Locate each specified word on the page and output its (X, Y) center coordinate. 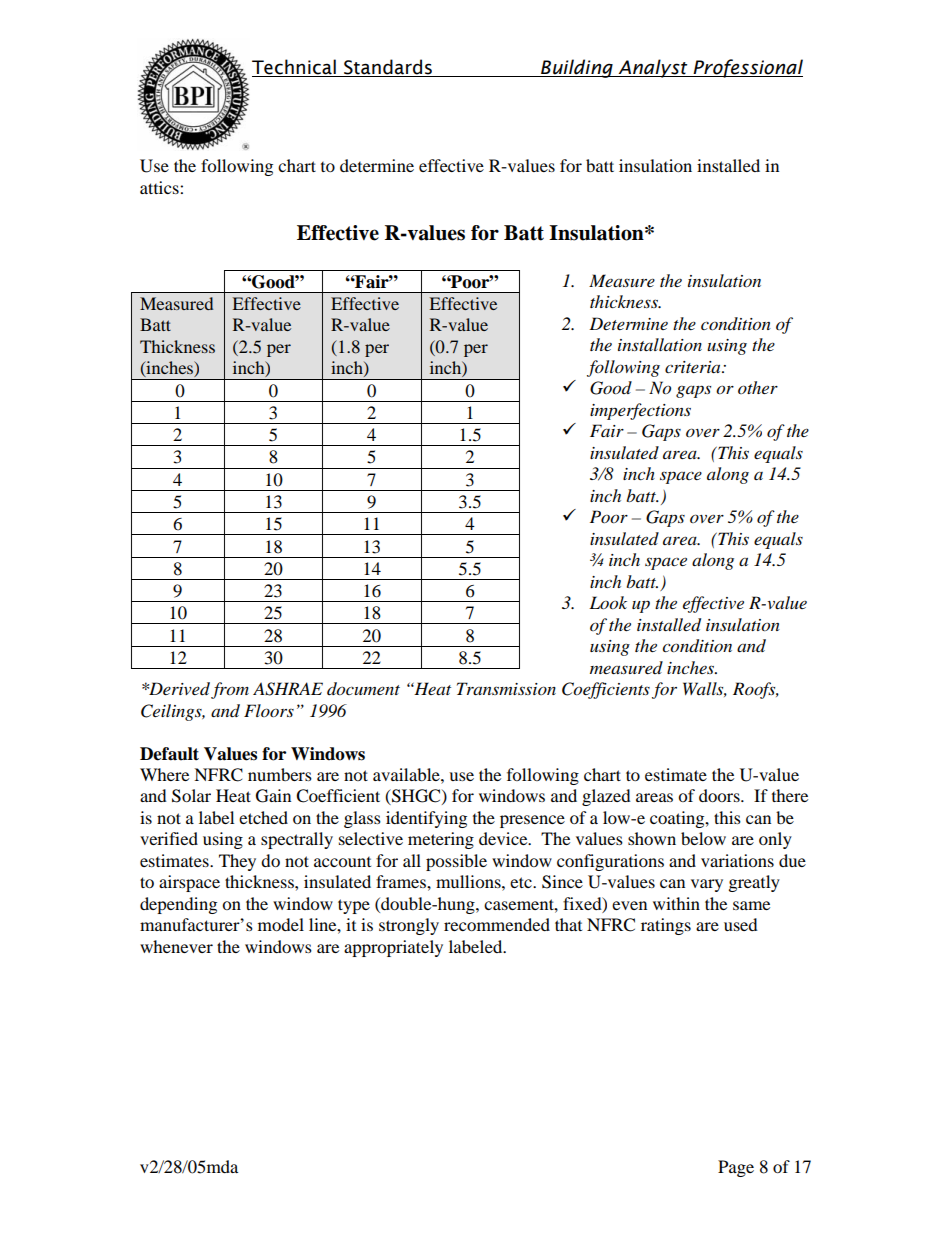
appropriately (393, 948)
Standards (388, 68)
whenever (176, 946)
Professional (747, 68)
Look (608, 603)
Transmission (506, 688)
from (230, 690)
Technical (295, 68)
